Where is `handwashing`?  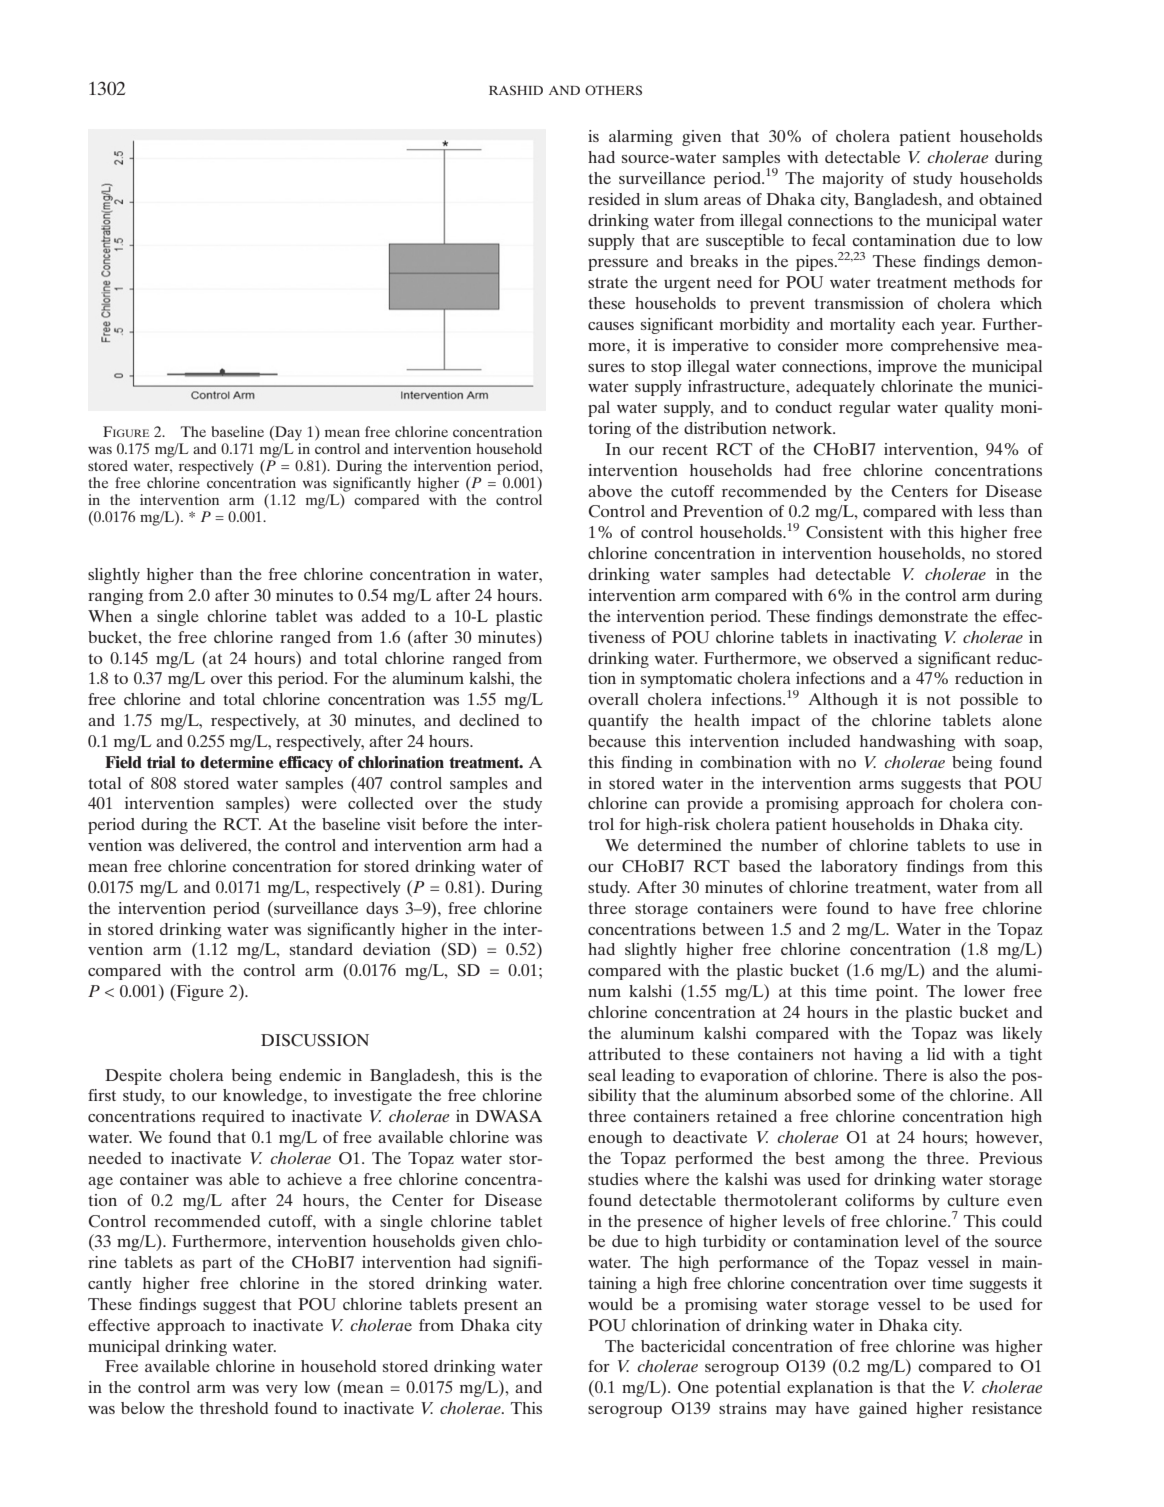
handwashing is located at coordinates (907, 743).
